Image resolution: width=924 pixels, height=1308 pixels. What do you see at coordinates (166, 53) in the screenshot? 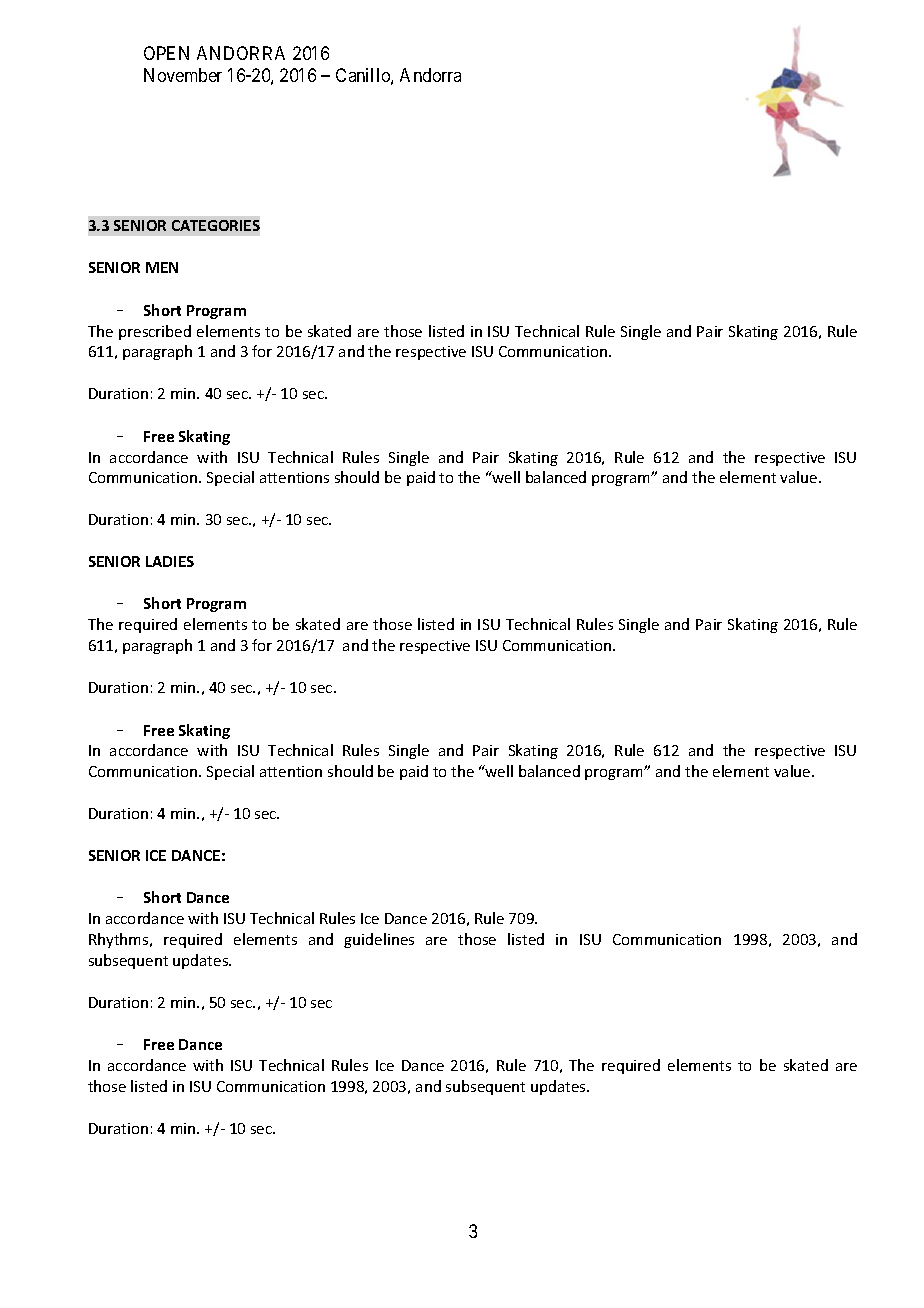
I see `OPEN` at bounding box center [166, 53].
